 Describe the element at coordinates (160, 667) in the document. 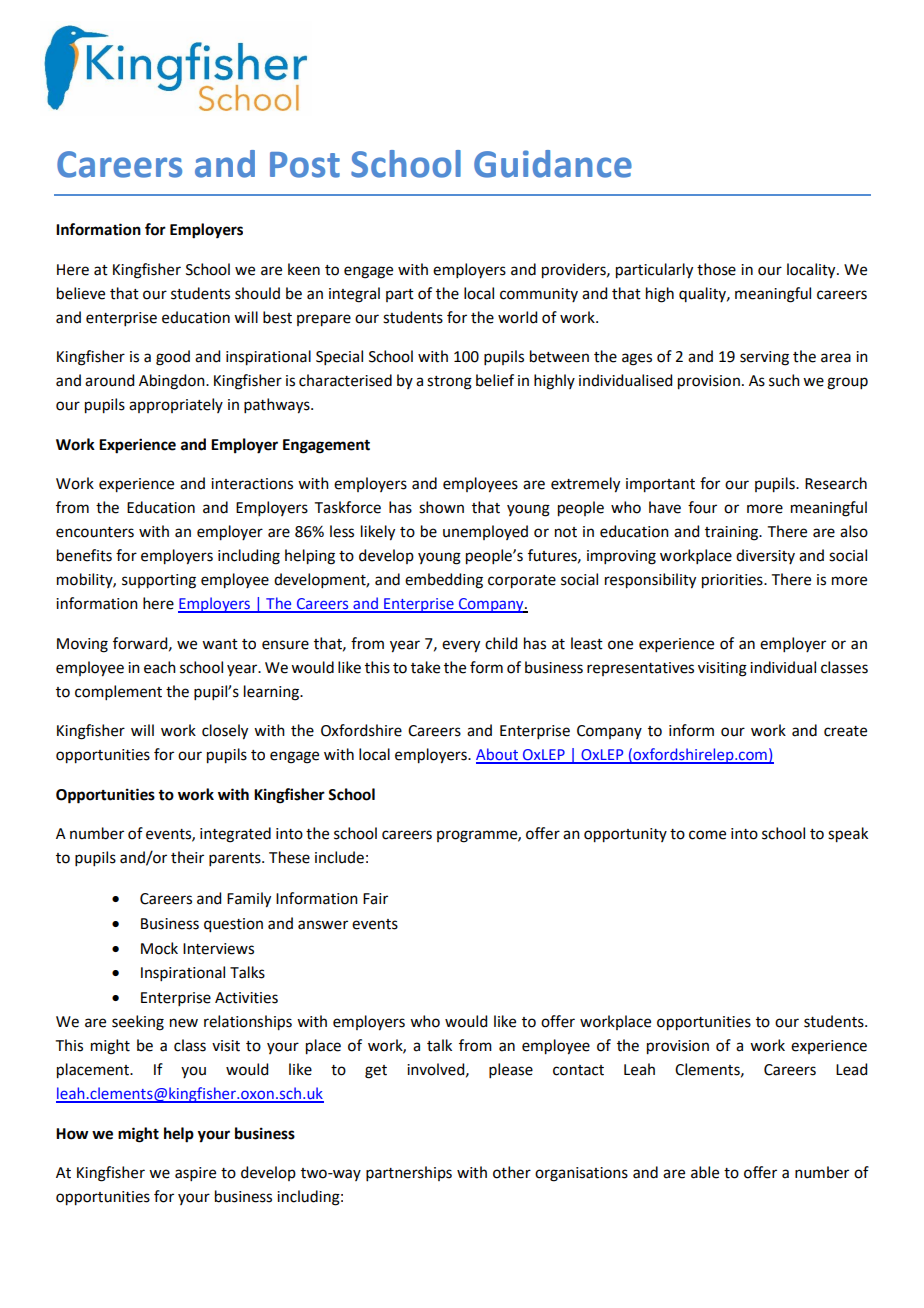

I see `each` at that location.
